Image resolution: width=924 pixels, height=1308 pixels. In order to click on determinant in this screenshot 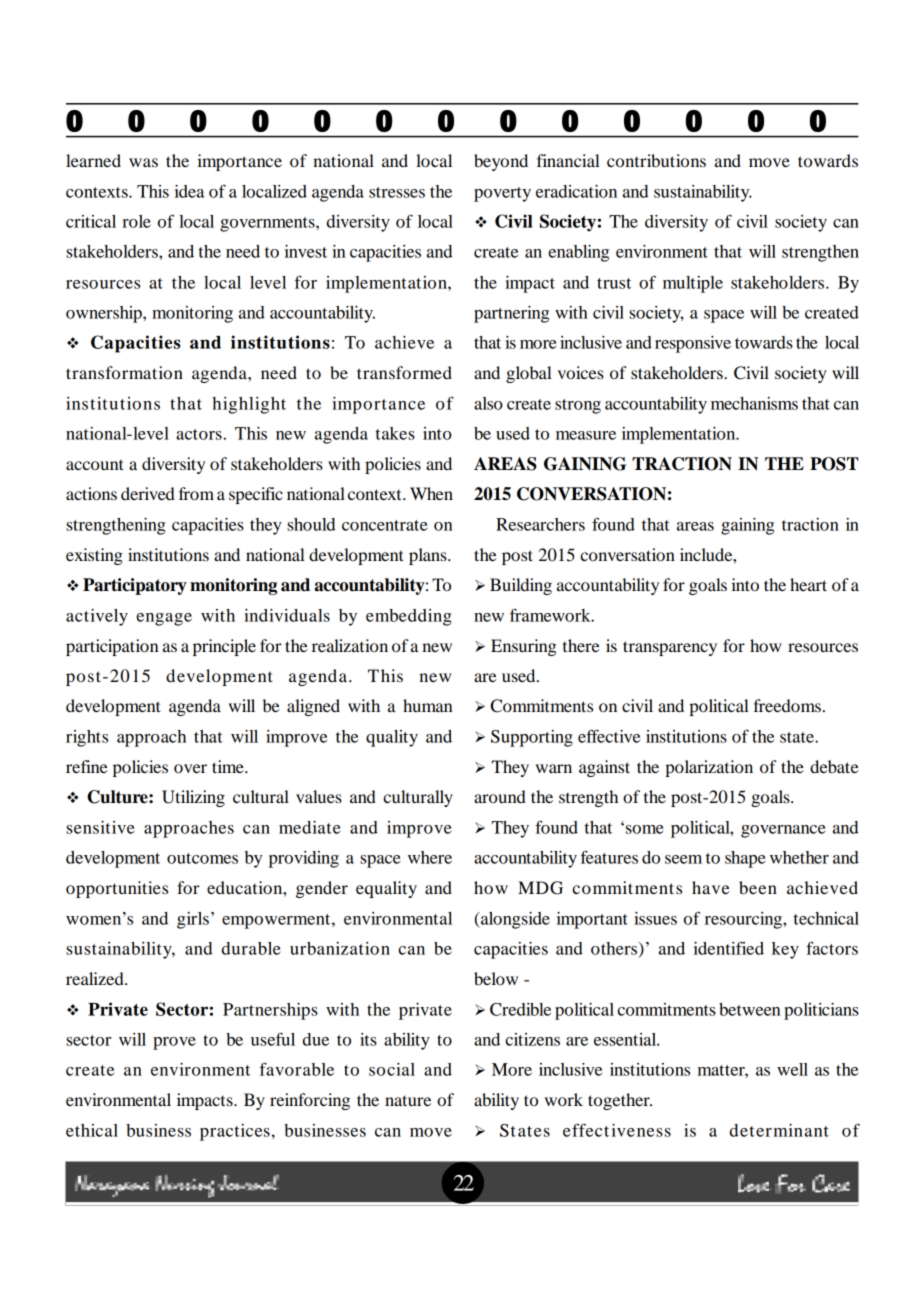, I will do `click(779, 1130)`.
